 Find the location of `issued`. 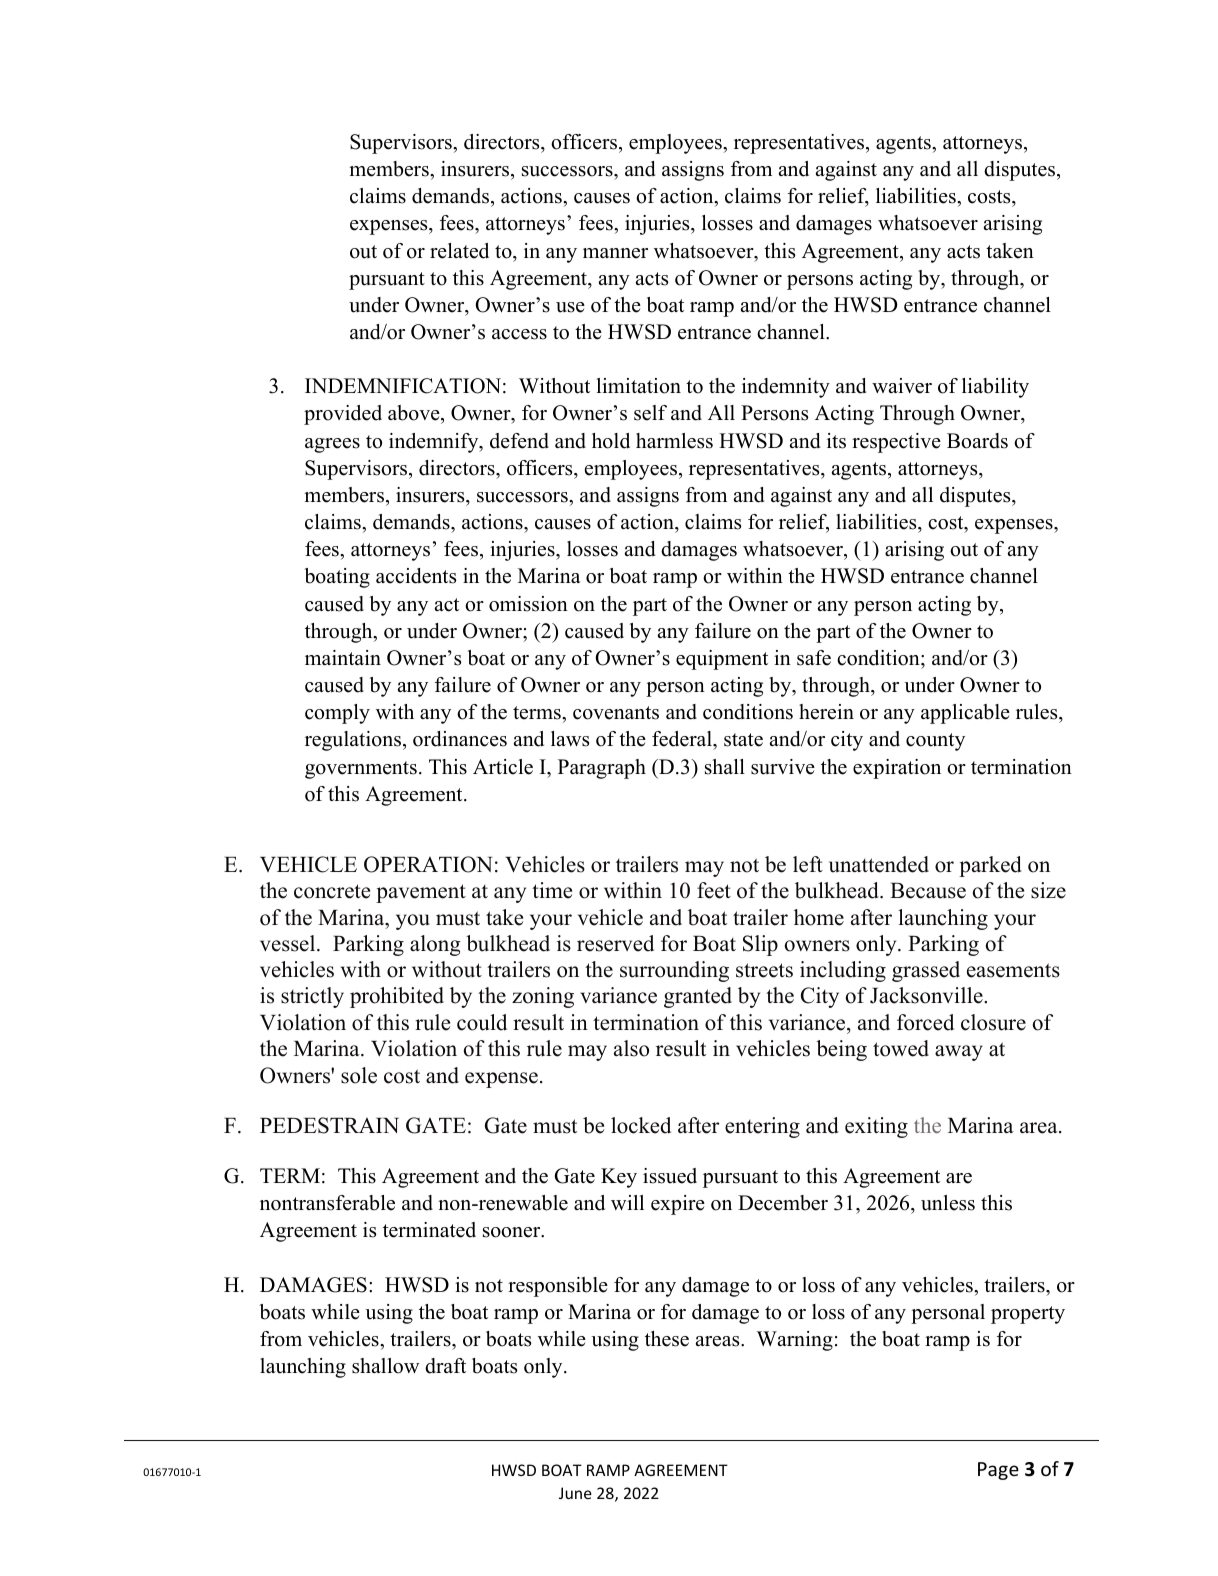

issued is located at coordinates (670, 1176).
